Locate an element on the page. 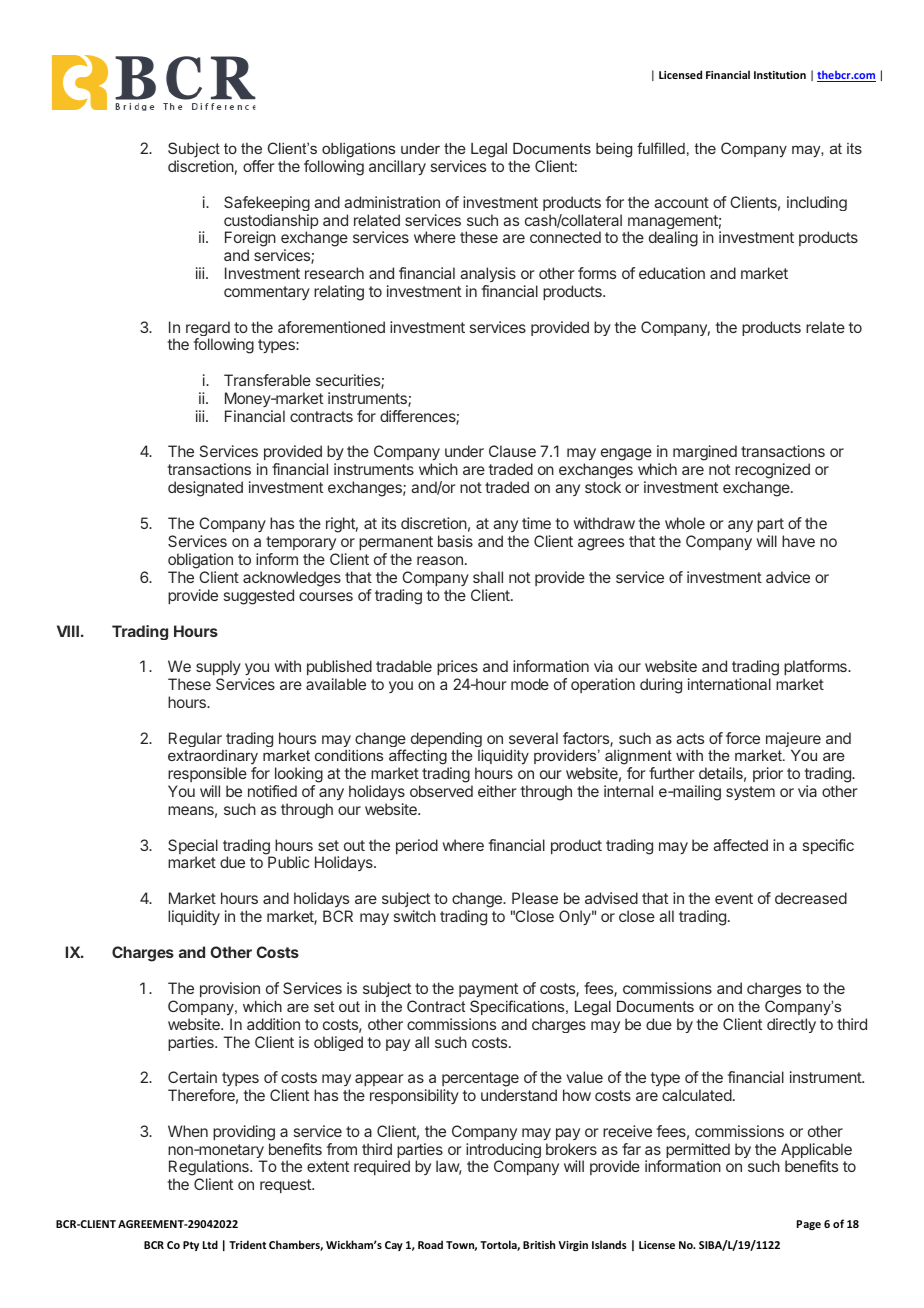 The width and height of the page is (924, 1308). Road is located at coordinates (430, 1244).
